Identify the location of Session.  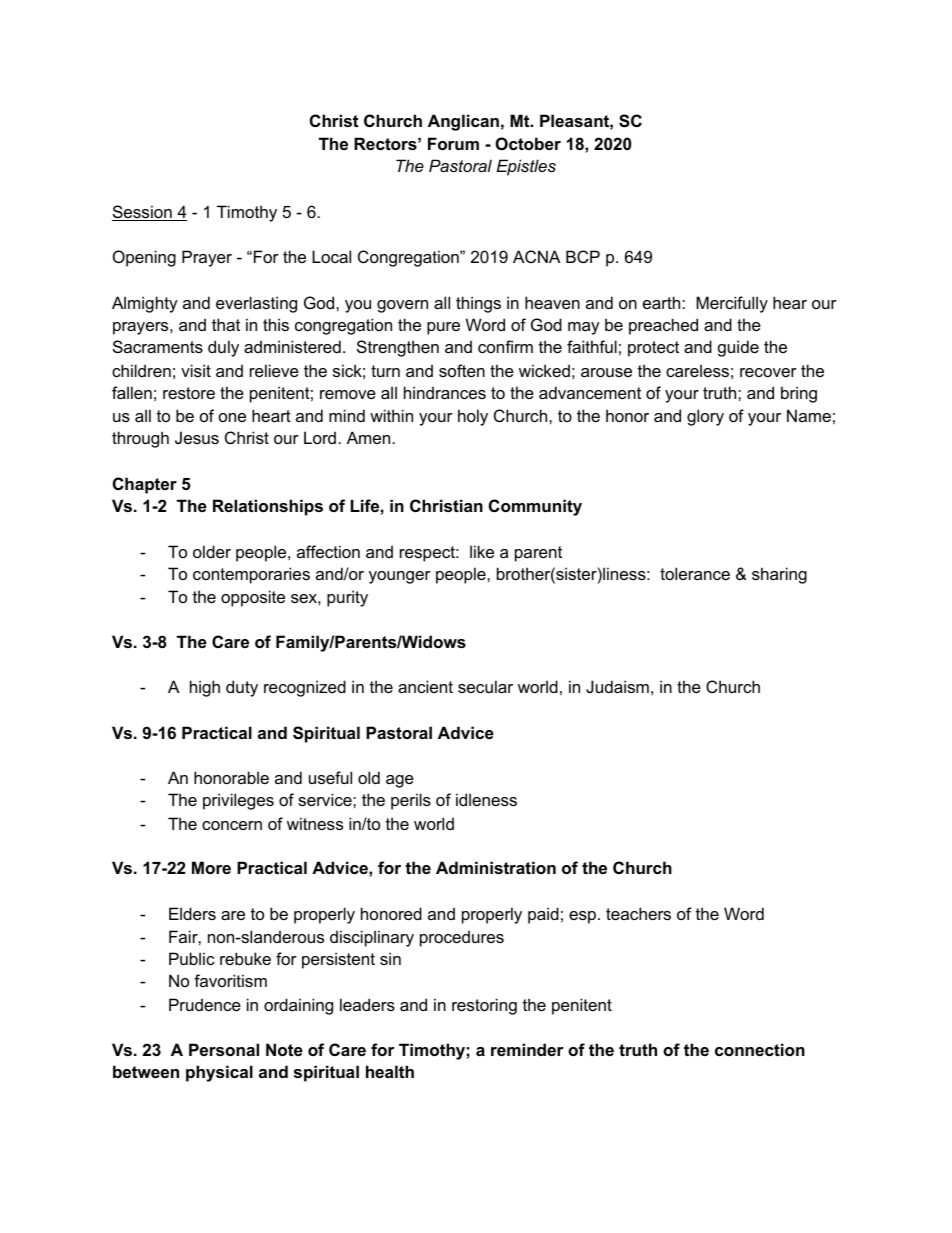
(143, 213).
